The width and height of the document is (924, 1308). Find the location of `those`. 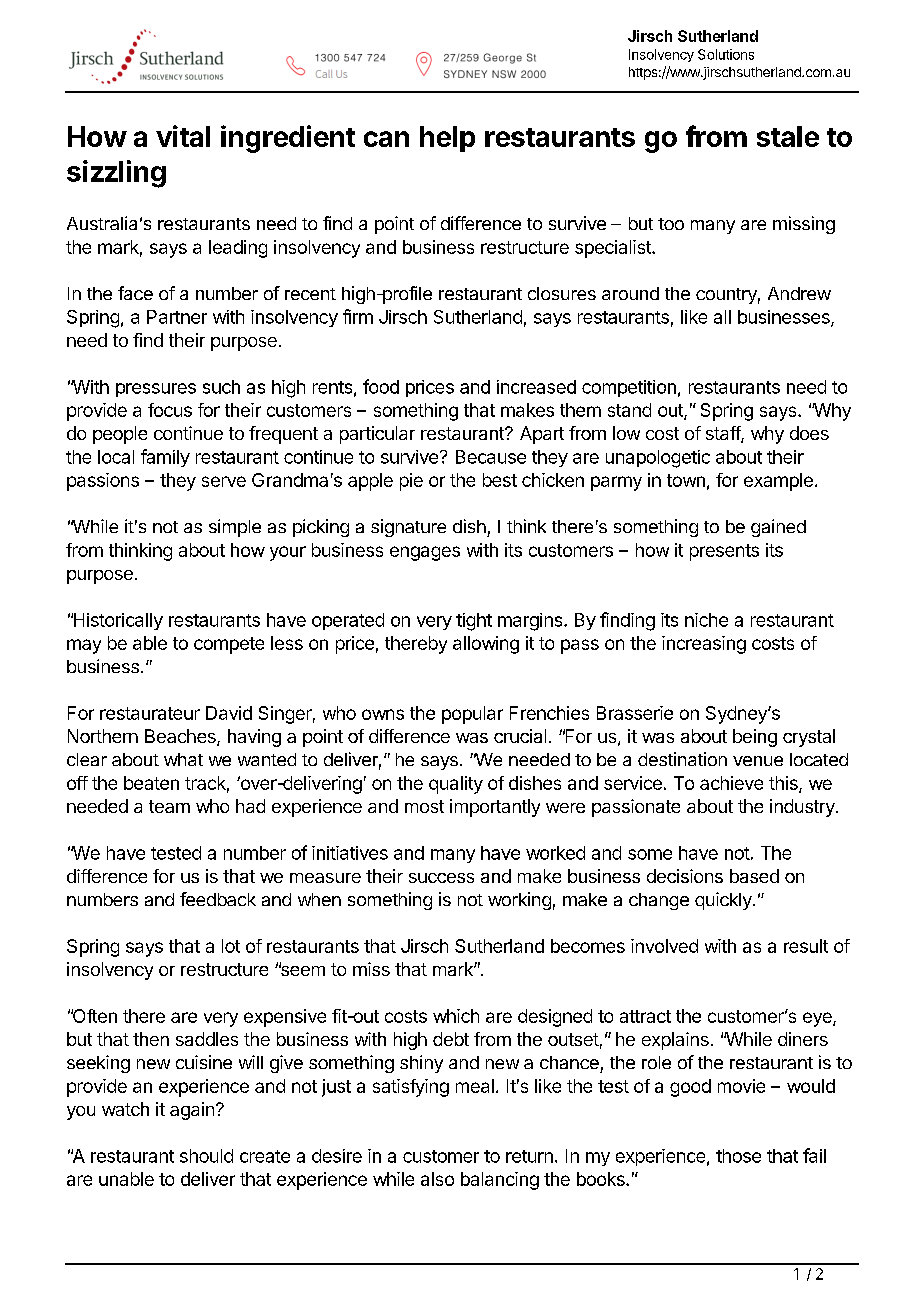

those is located at coordinates (738, 1156).
